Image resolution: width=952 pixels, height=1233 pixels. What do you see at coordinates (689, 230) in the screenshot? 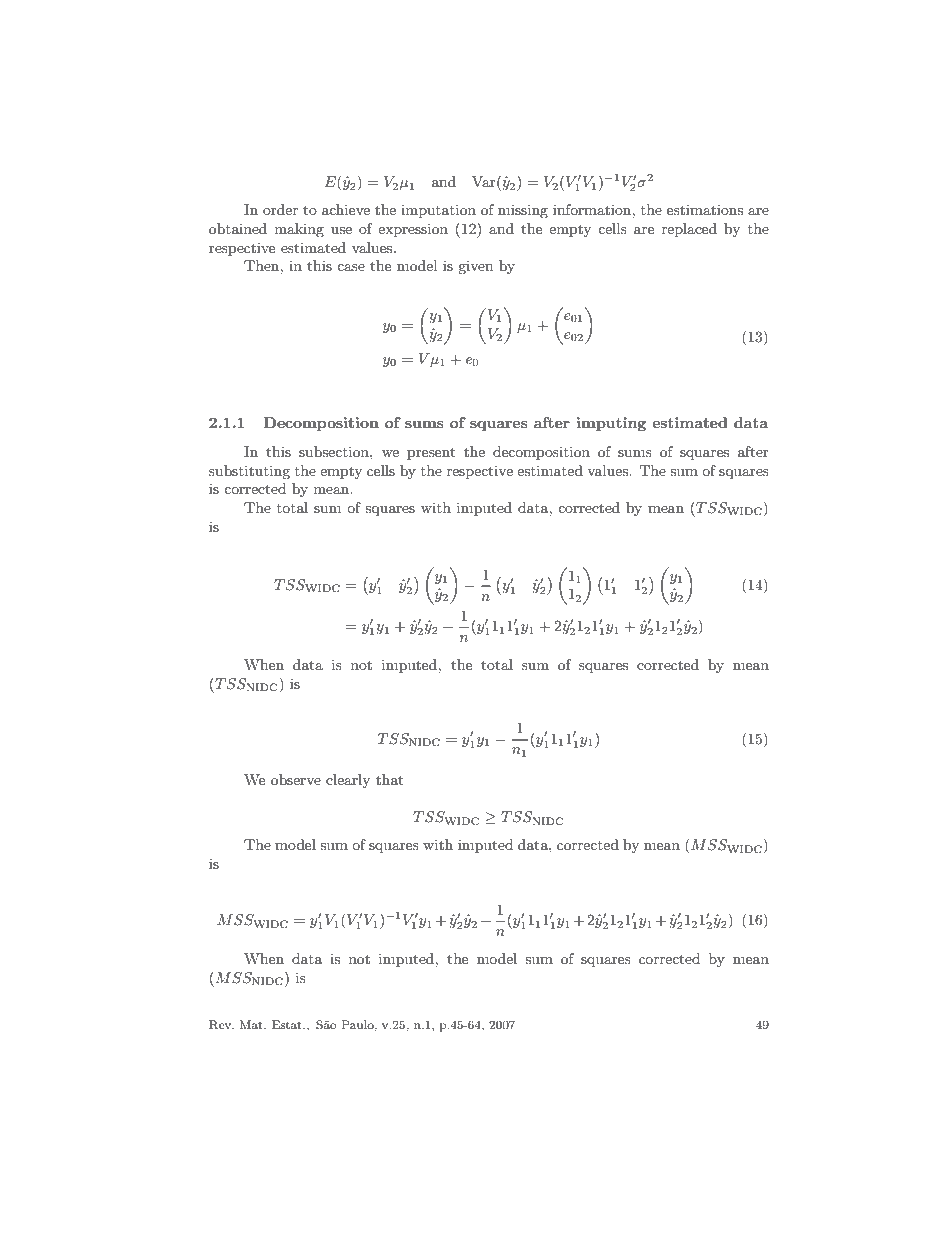
I see `replaced` at bounding box center [689, 230].
